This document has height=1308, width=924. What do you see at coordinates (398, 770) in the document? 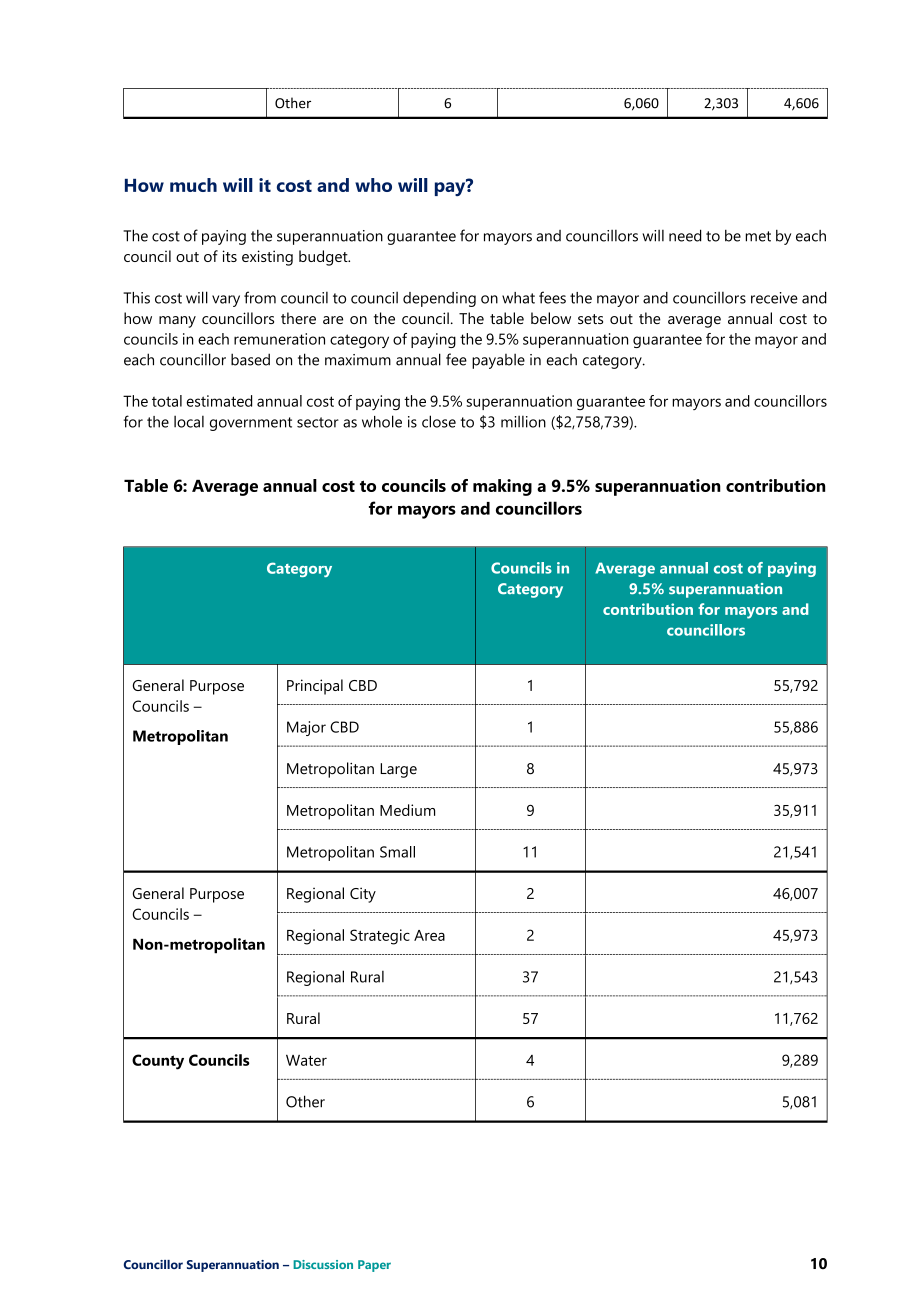
I see `Large` at bounding box center [398, 770].
